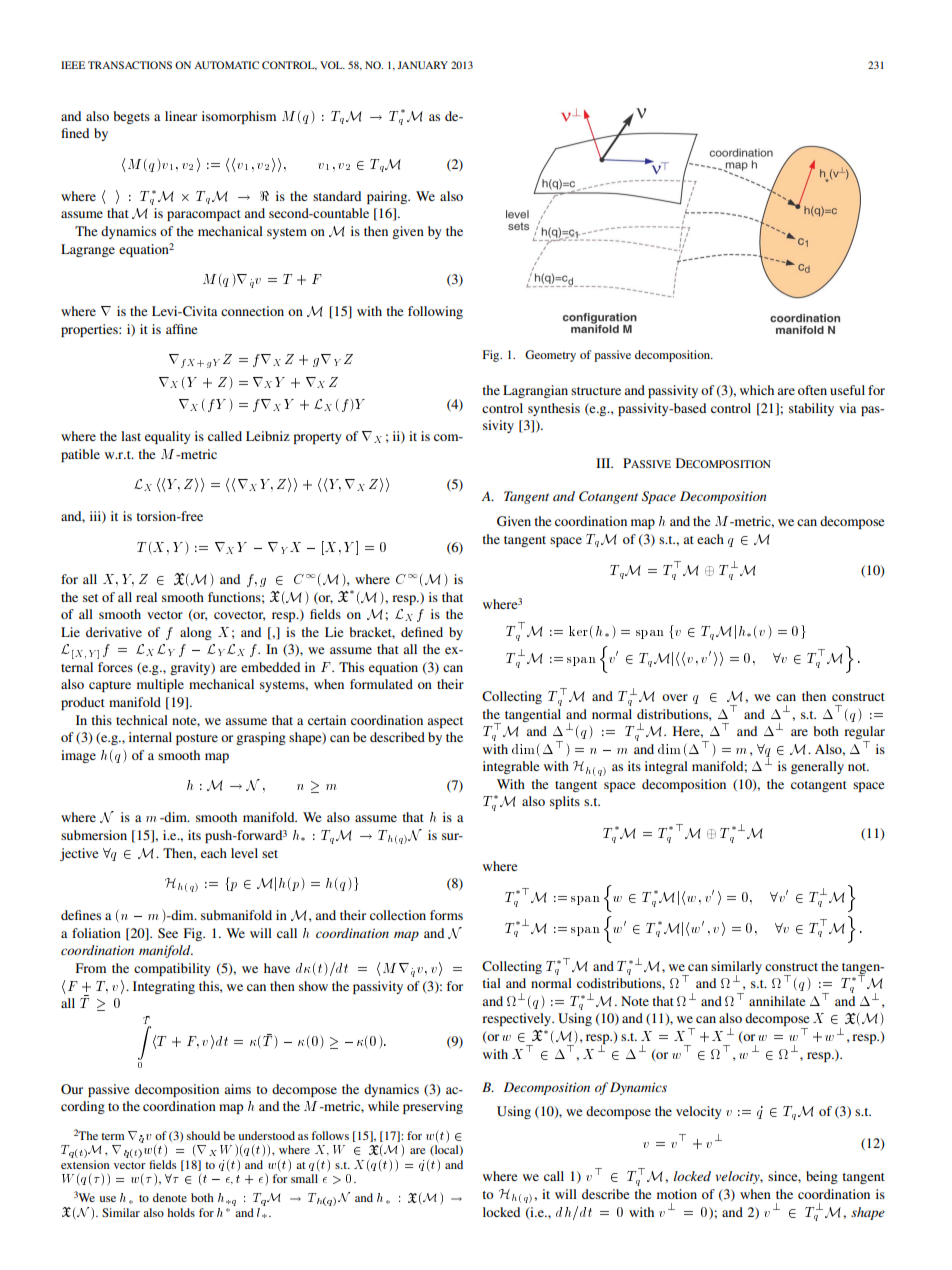 This screenshot has height=1270, width=952. I want to click on which, so click(757, 390).
